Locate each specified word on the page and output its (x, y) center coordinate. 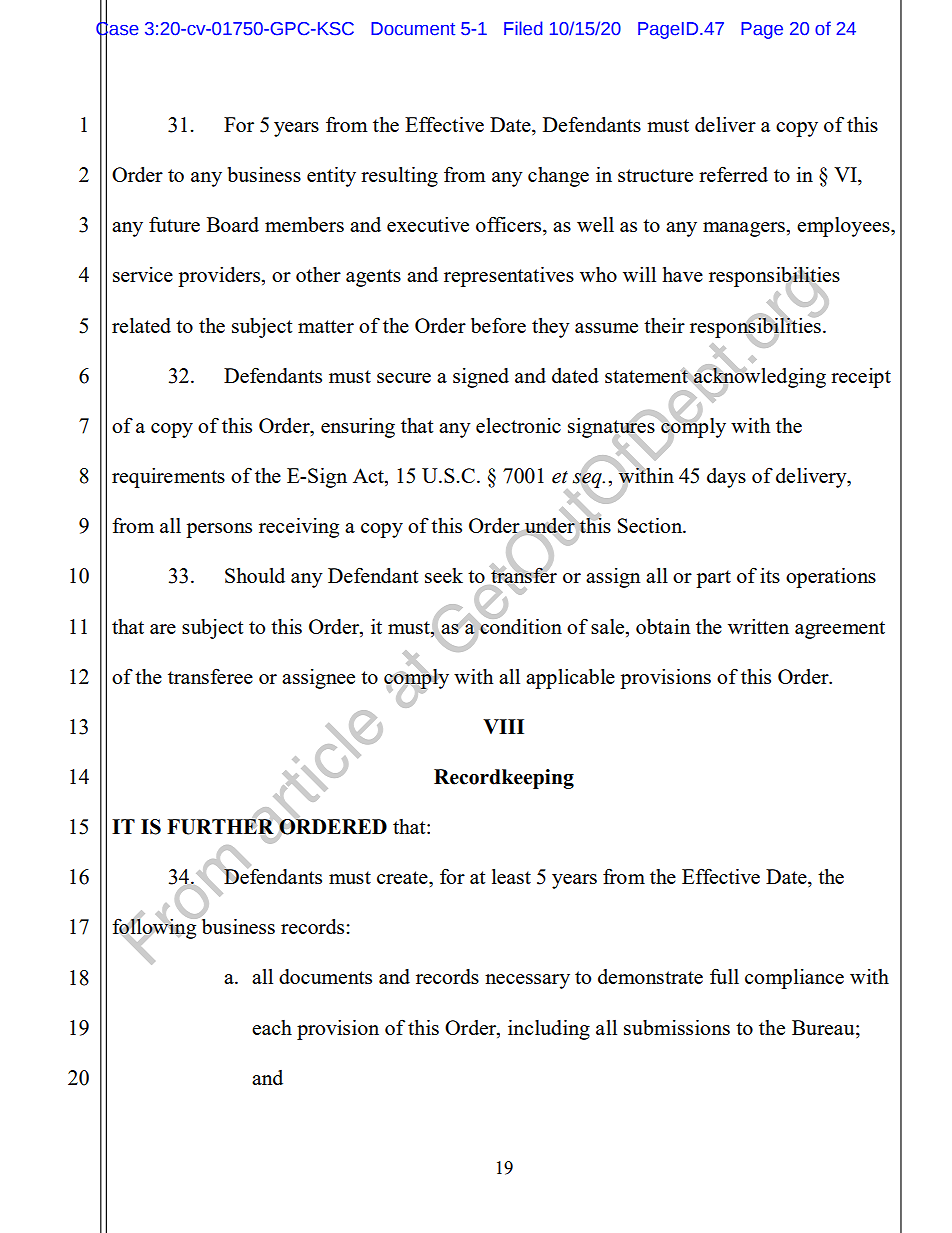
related (141, 325)
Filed (523, 28)
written (758, 626)
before (498, 325)
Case (117, 28)
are (163, 629)
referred (733, 174)
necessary (527, 981)
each (272, 1027)
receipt (861, 378)
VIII (503, 726)
